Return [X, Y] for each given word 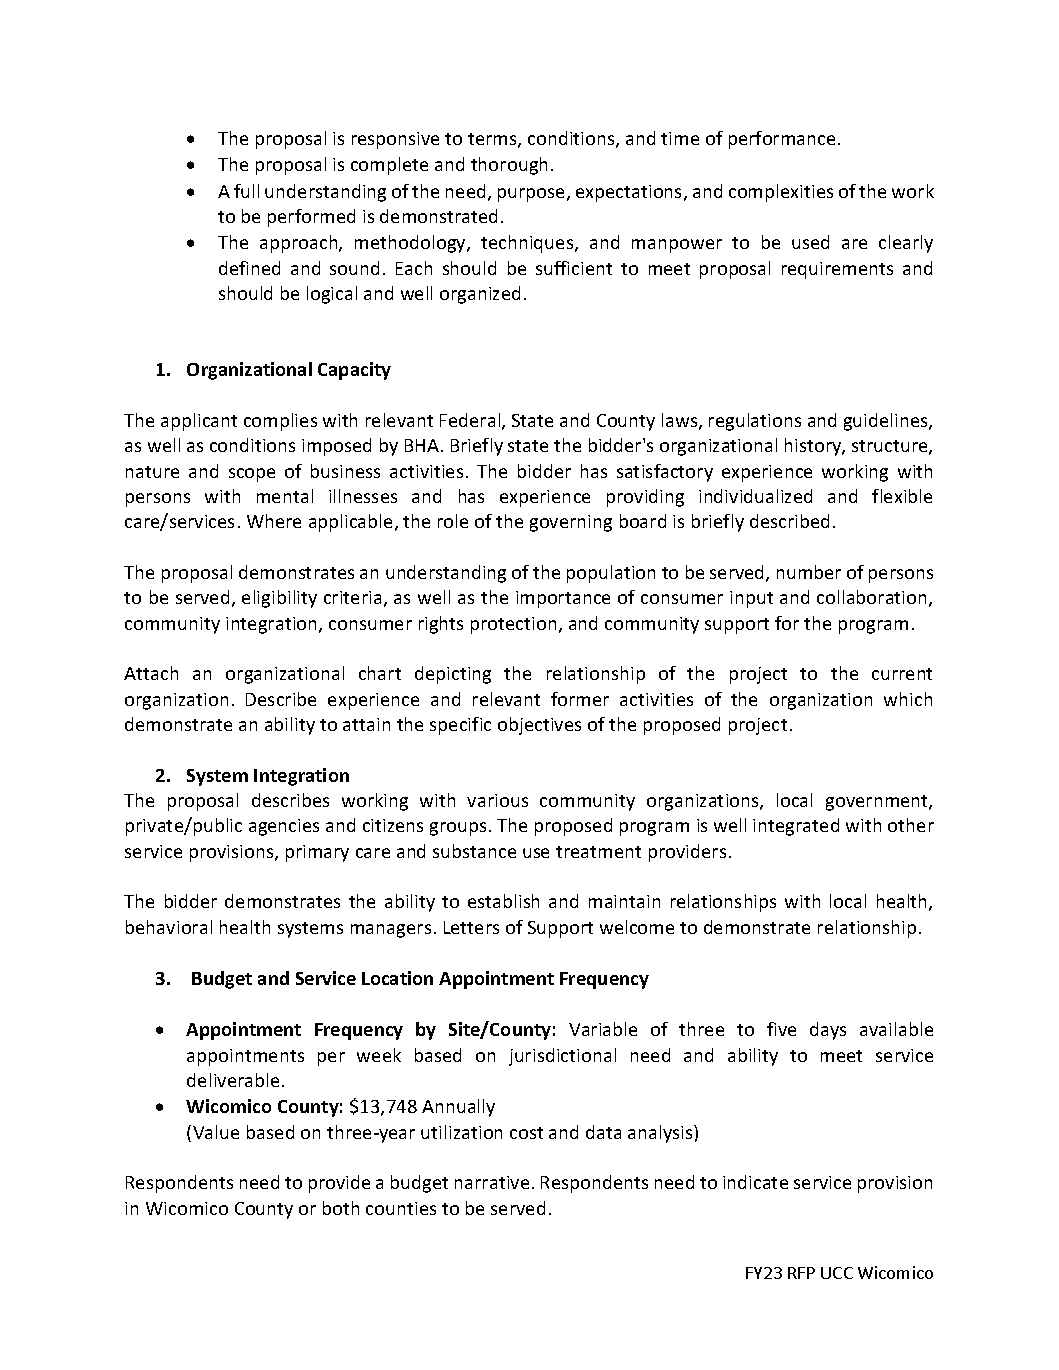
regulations [755, 422]
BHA [423, 445]
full [246, 191]
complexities [781, 193]
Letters [471, 927]
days [828, 1031]
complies [280, 422]
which [908, 699]
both [341, 1208]
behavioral [169, 927]
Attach [151, 673]
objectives [539, 726]
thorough [509, 166]
